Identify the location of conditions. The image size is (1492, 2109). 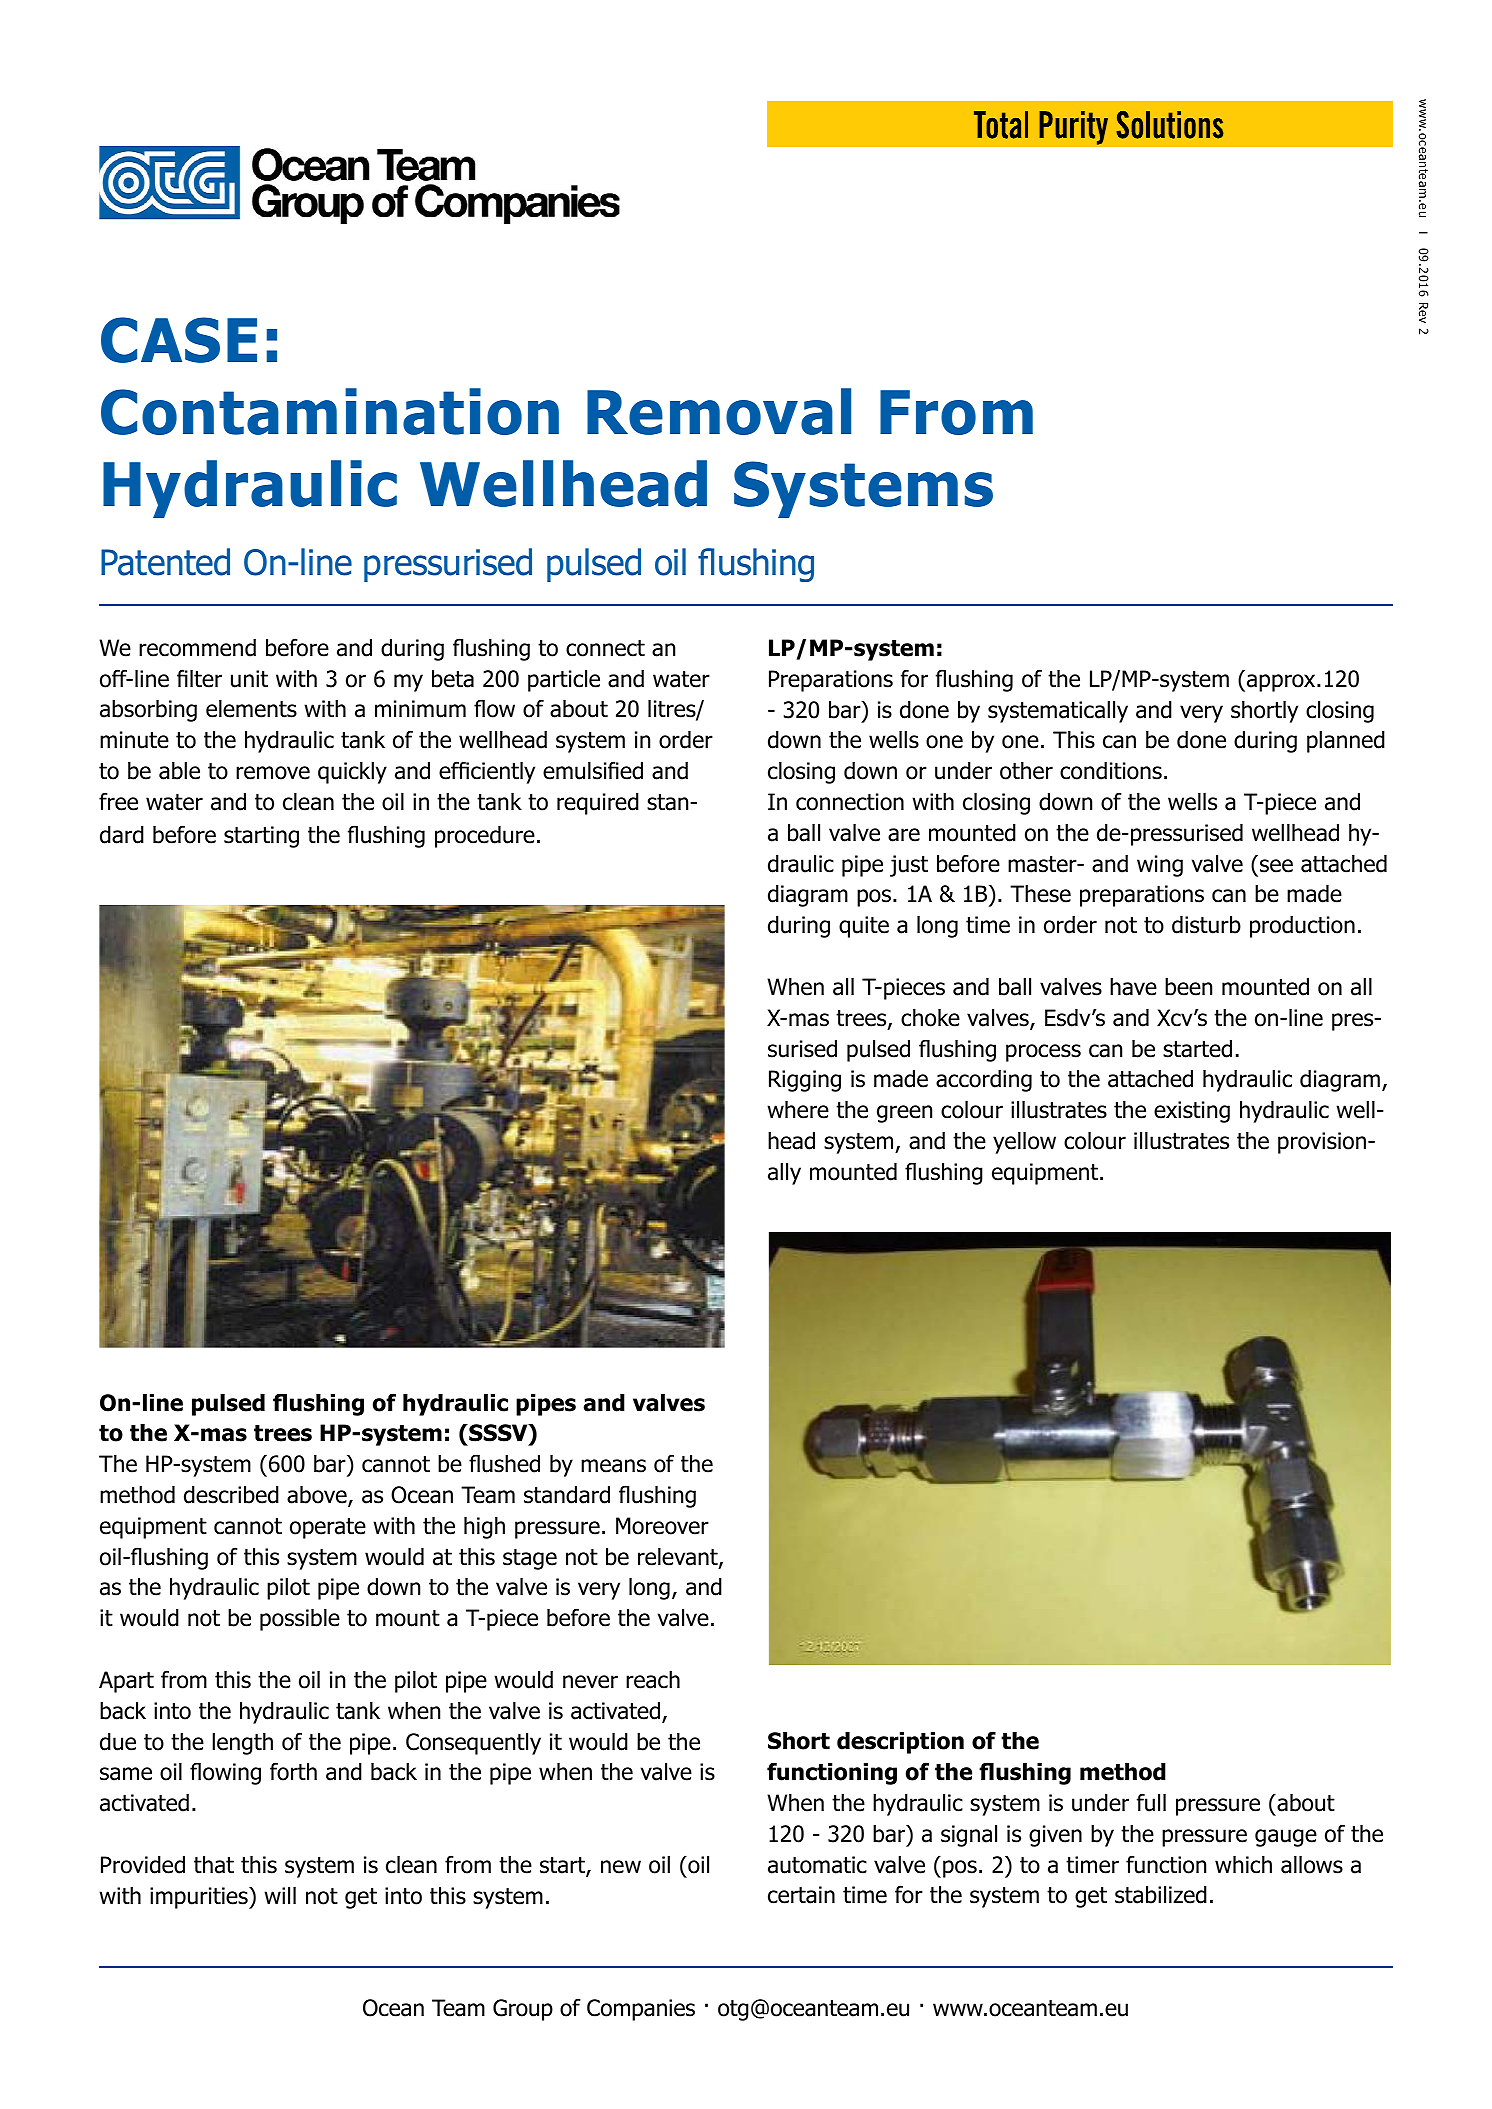
(1111, 771).
